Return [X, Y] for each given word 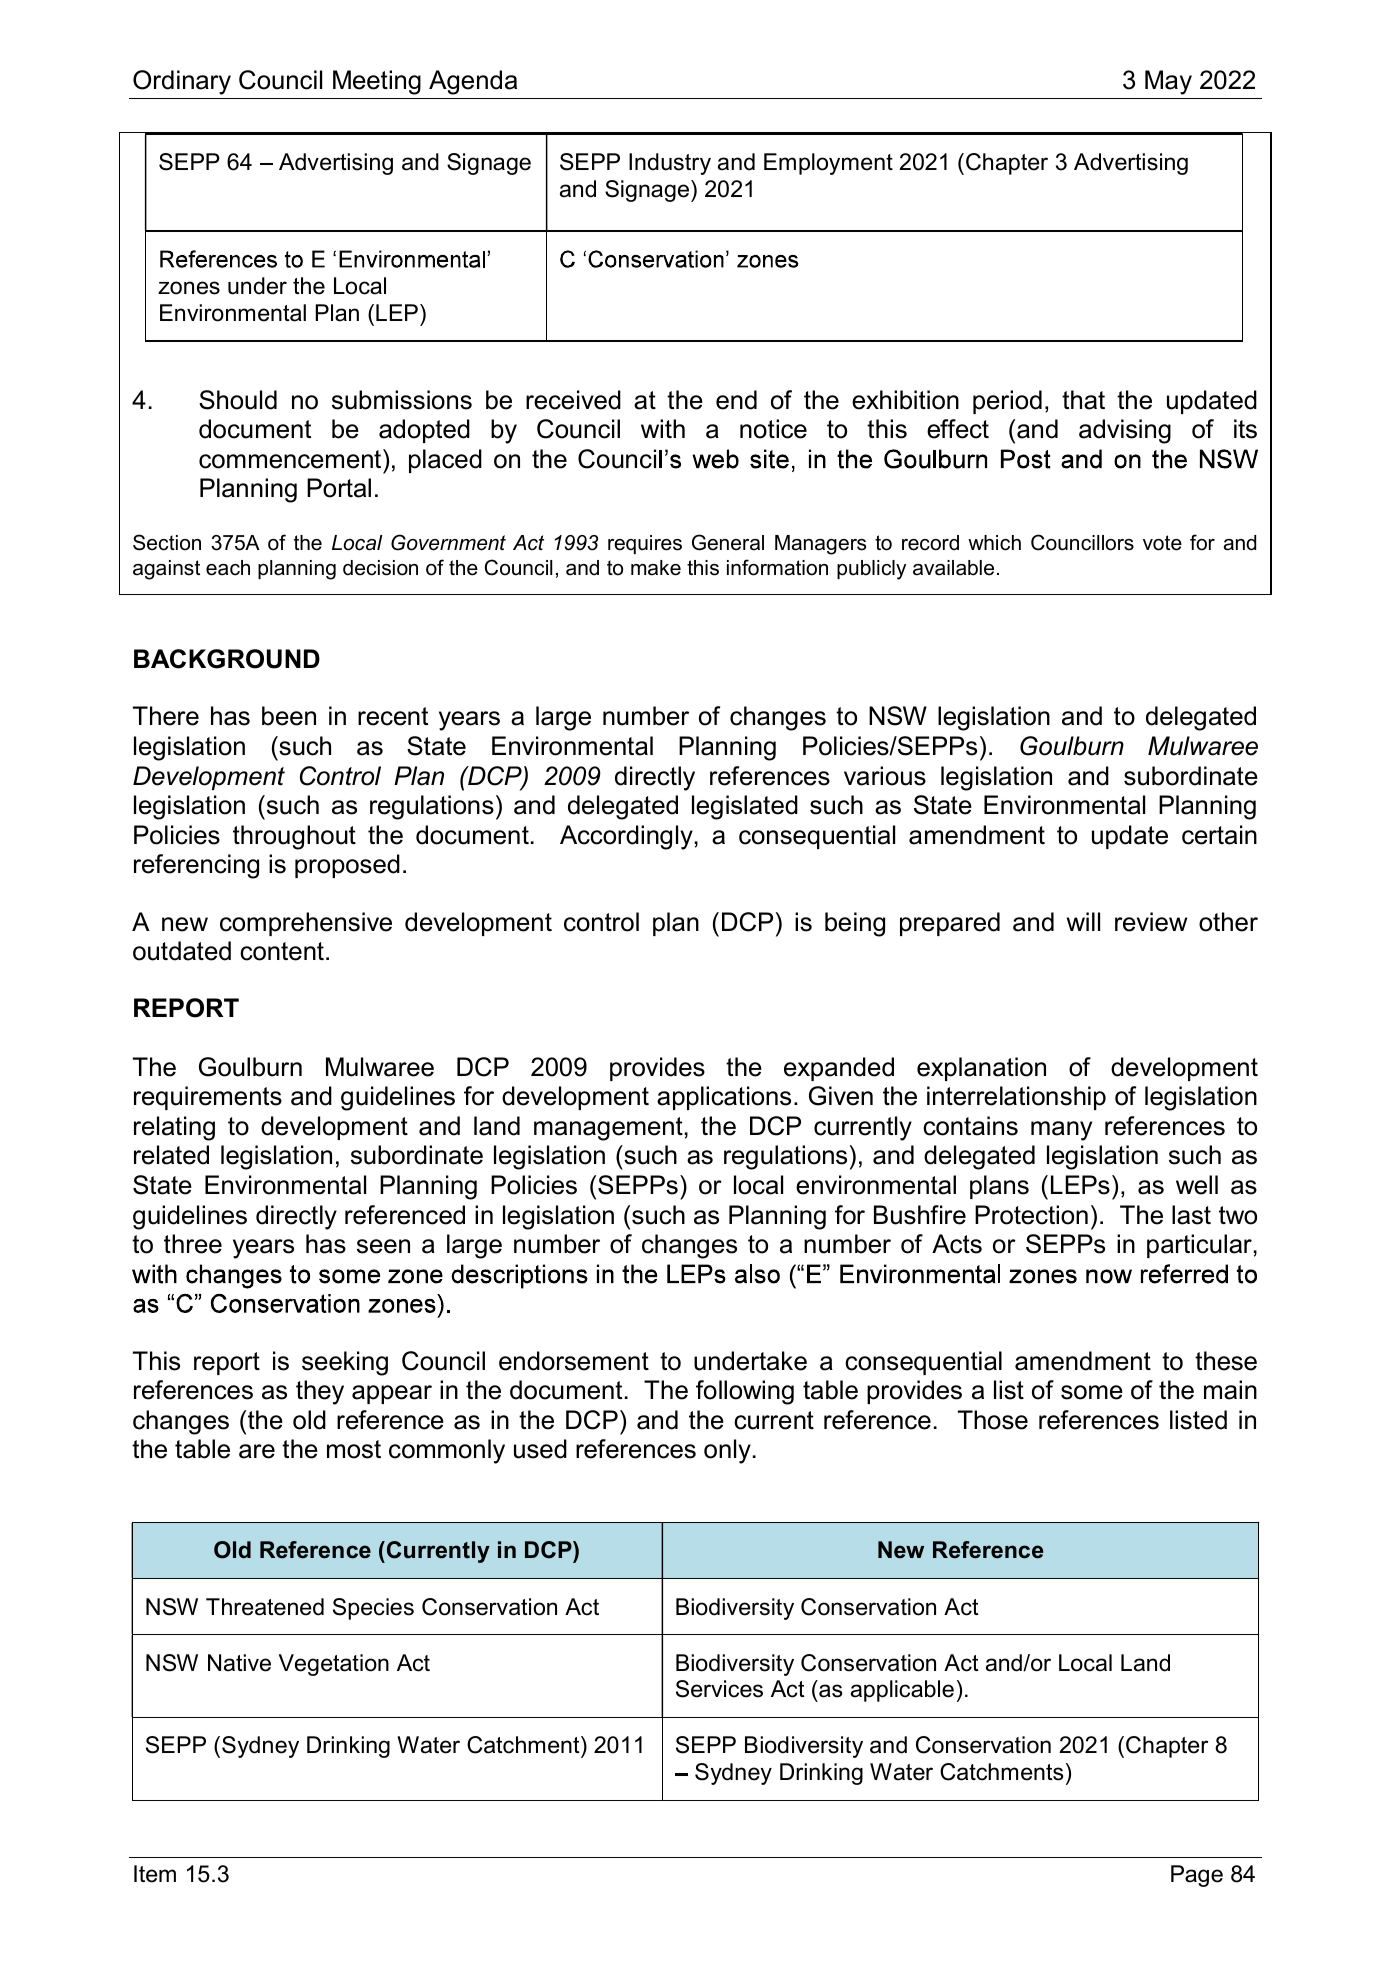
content [282, 951]
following [745, 1392]
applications [724, 1098]
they [320, 1392]
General [728, 542]
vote [1162, 543]
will [1083, 921]
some [1092, 1392]
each [228, 568]
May [1168, 82]
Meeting [377, 82]
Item [155, 1874]
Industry [670, 164]
